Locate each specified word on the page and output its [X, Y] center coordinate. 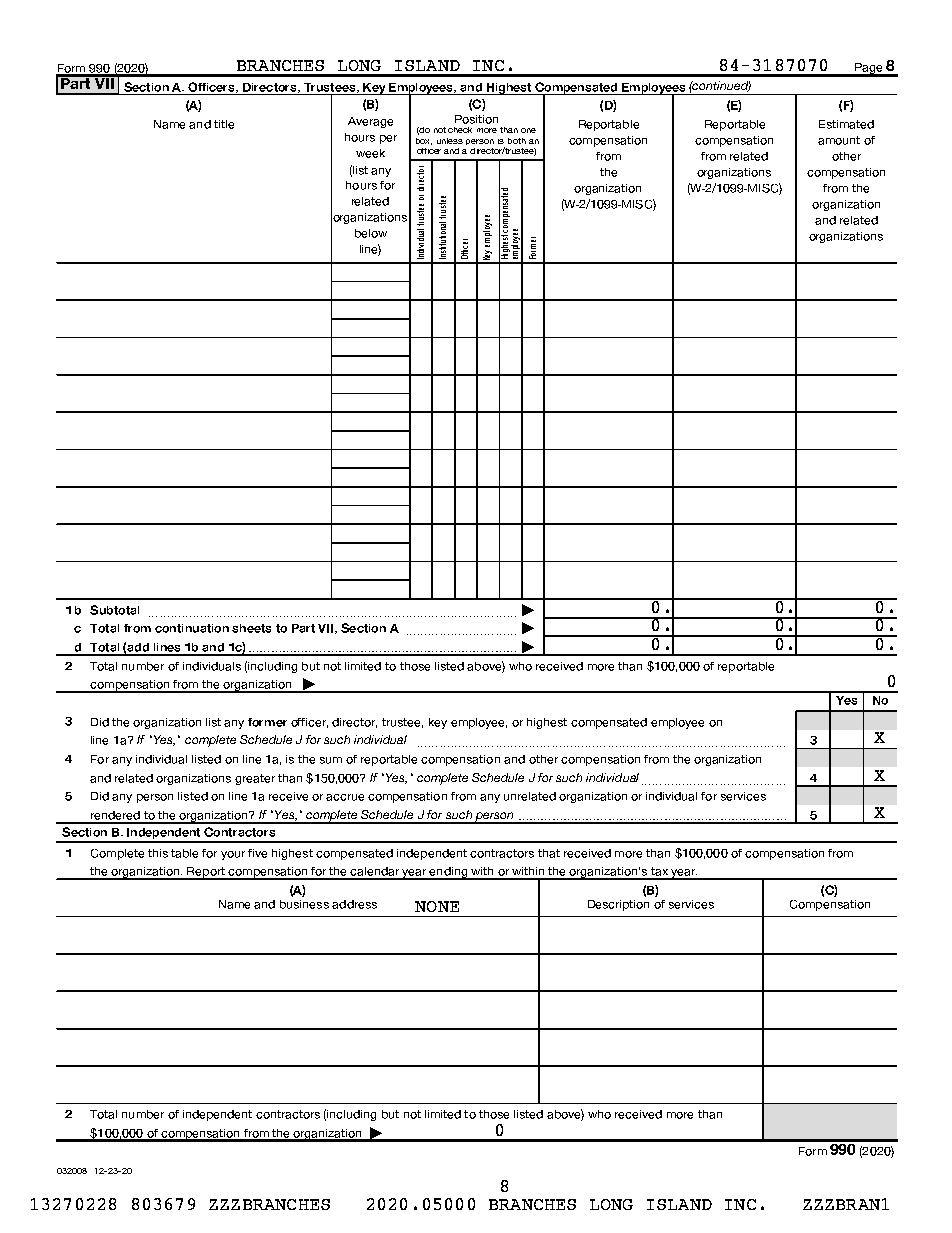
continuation [192, 628]
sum [331, 760]
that [549, 853]
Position [476, 119]
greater [255, 779]
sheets [251, 628]
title [224, 124]
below [371, 233]
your [233, 855]
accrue [345, 797]
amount [839, 140]
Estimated [846, 124]
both [517, 141]
